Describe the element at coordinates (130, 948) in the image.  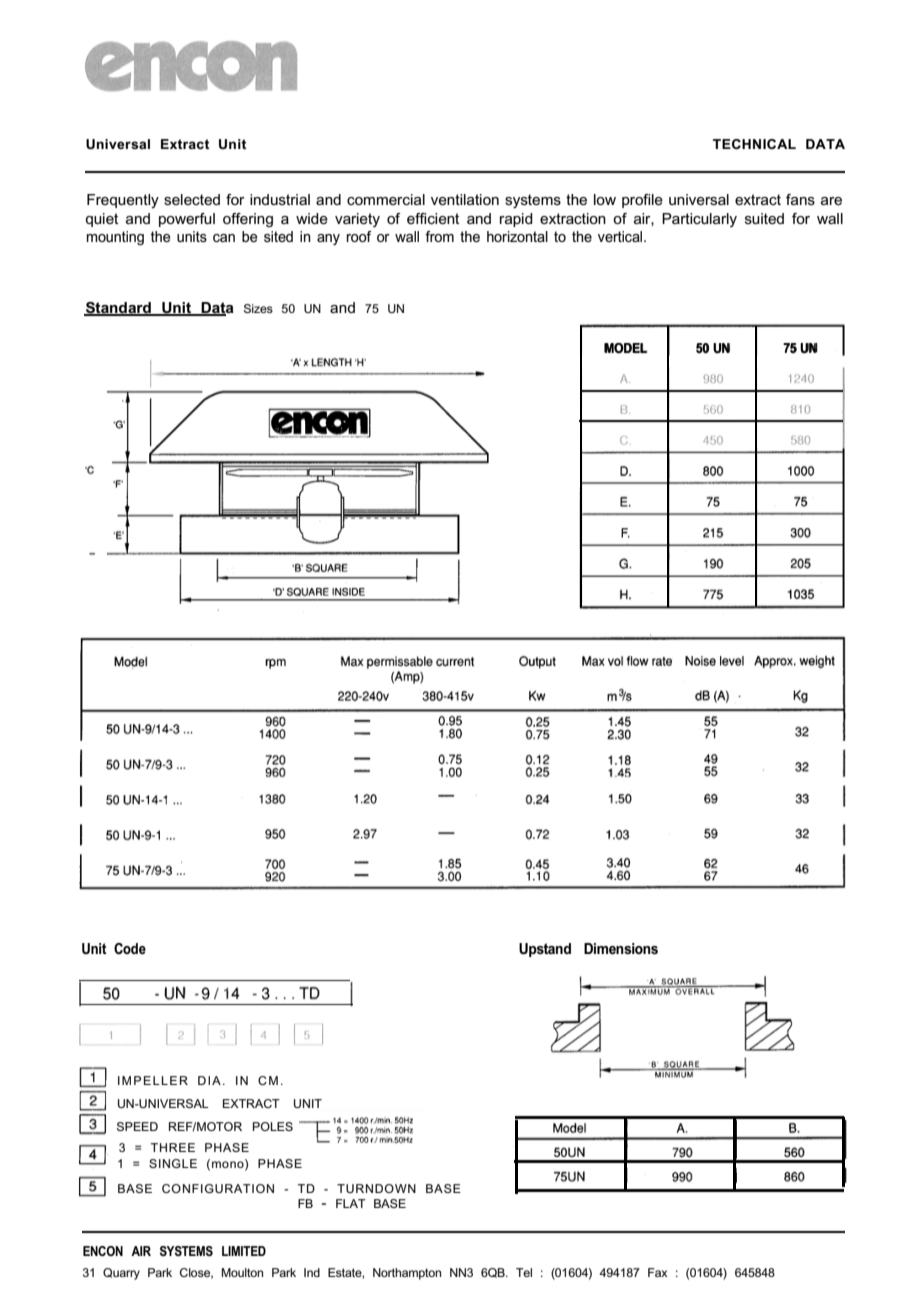
I see `Code` at that location.
